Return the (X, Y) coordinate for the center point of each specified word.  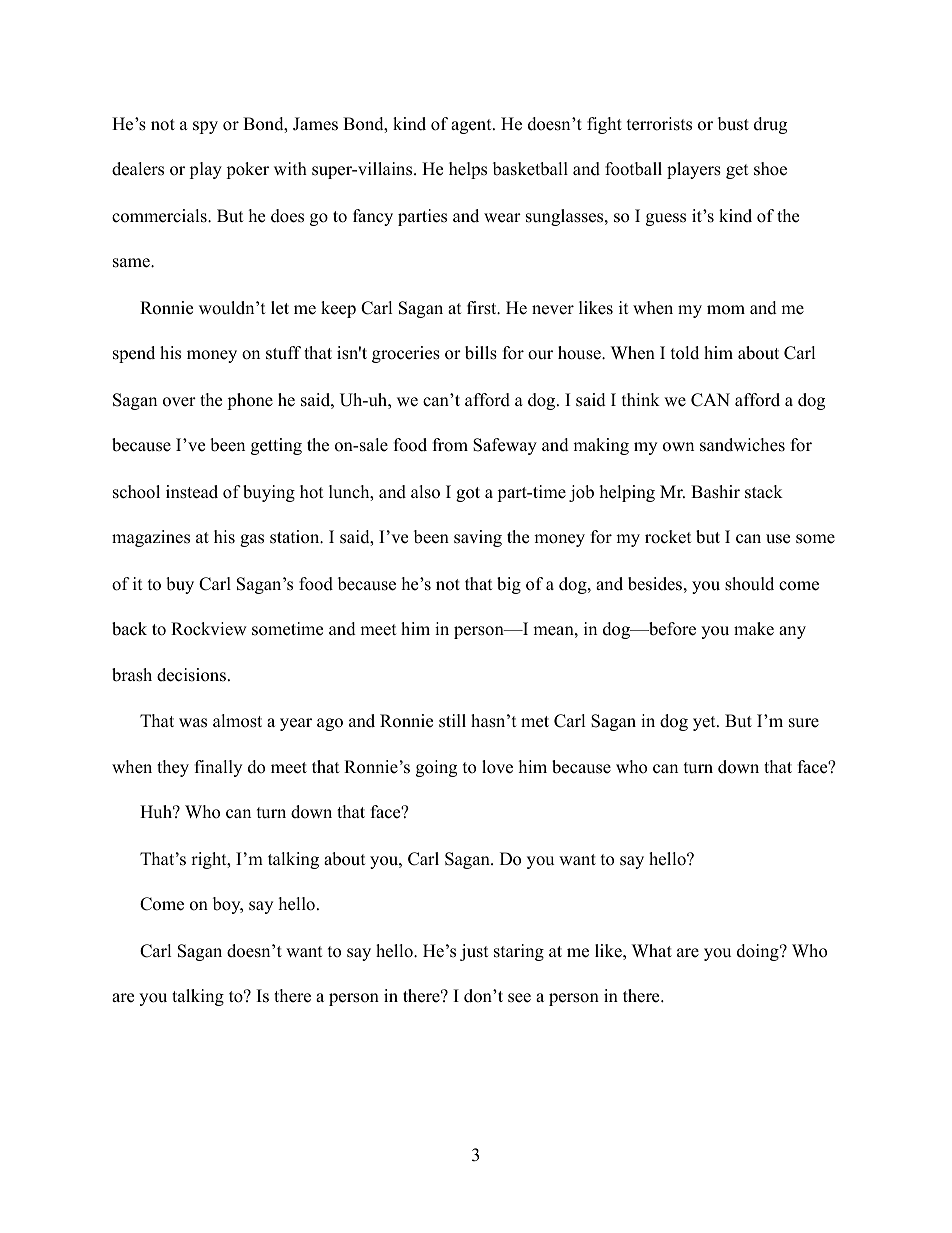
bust (733, 124)
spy (205, 127)
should (749, 584)
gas (252, 540)
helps (468, 170)
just (474, 952)
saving (478, 538)
